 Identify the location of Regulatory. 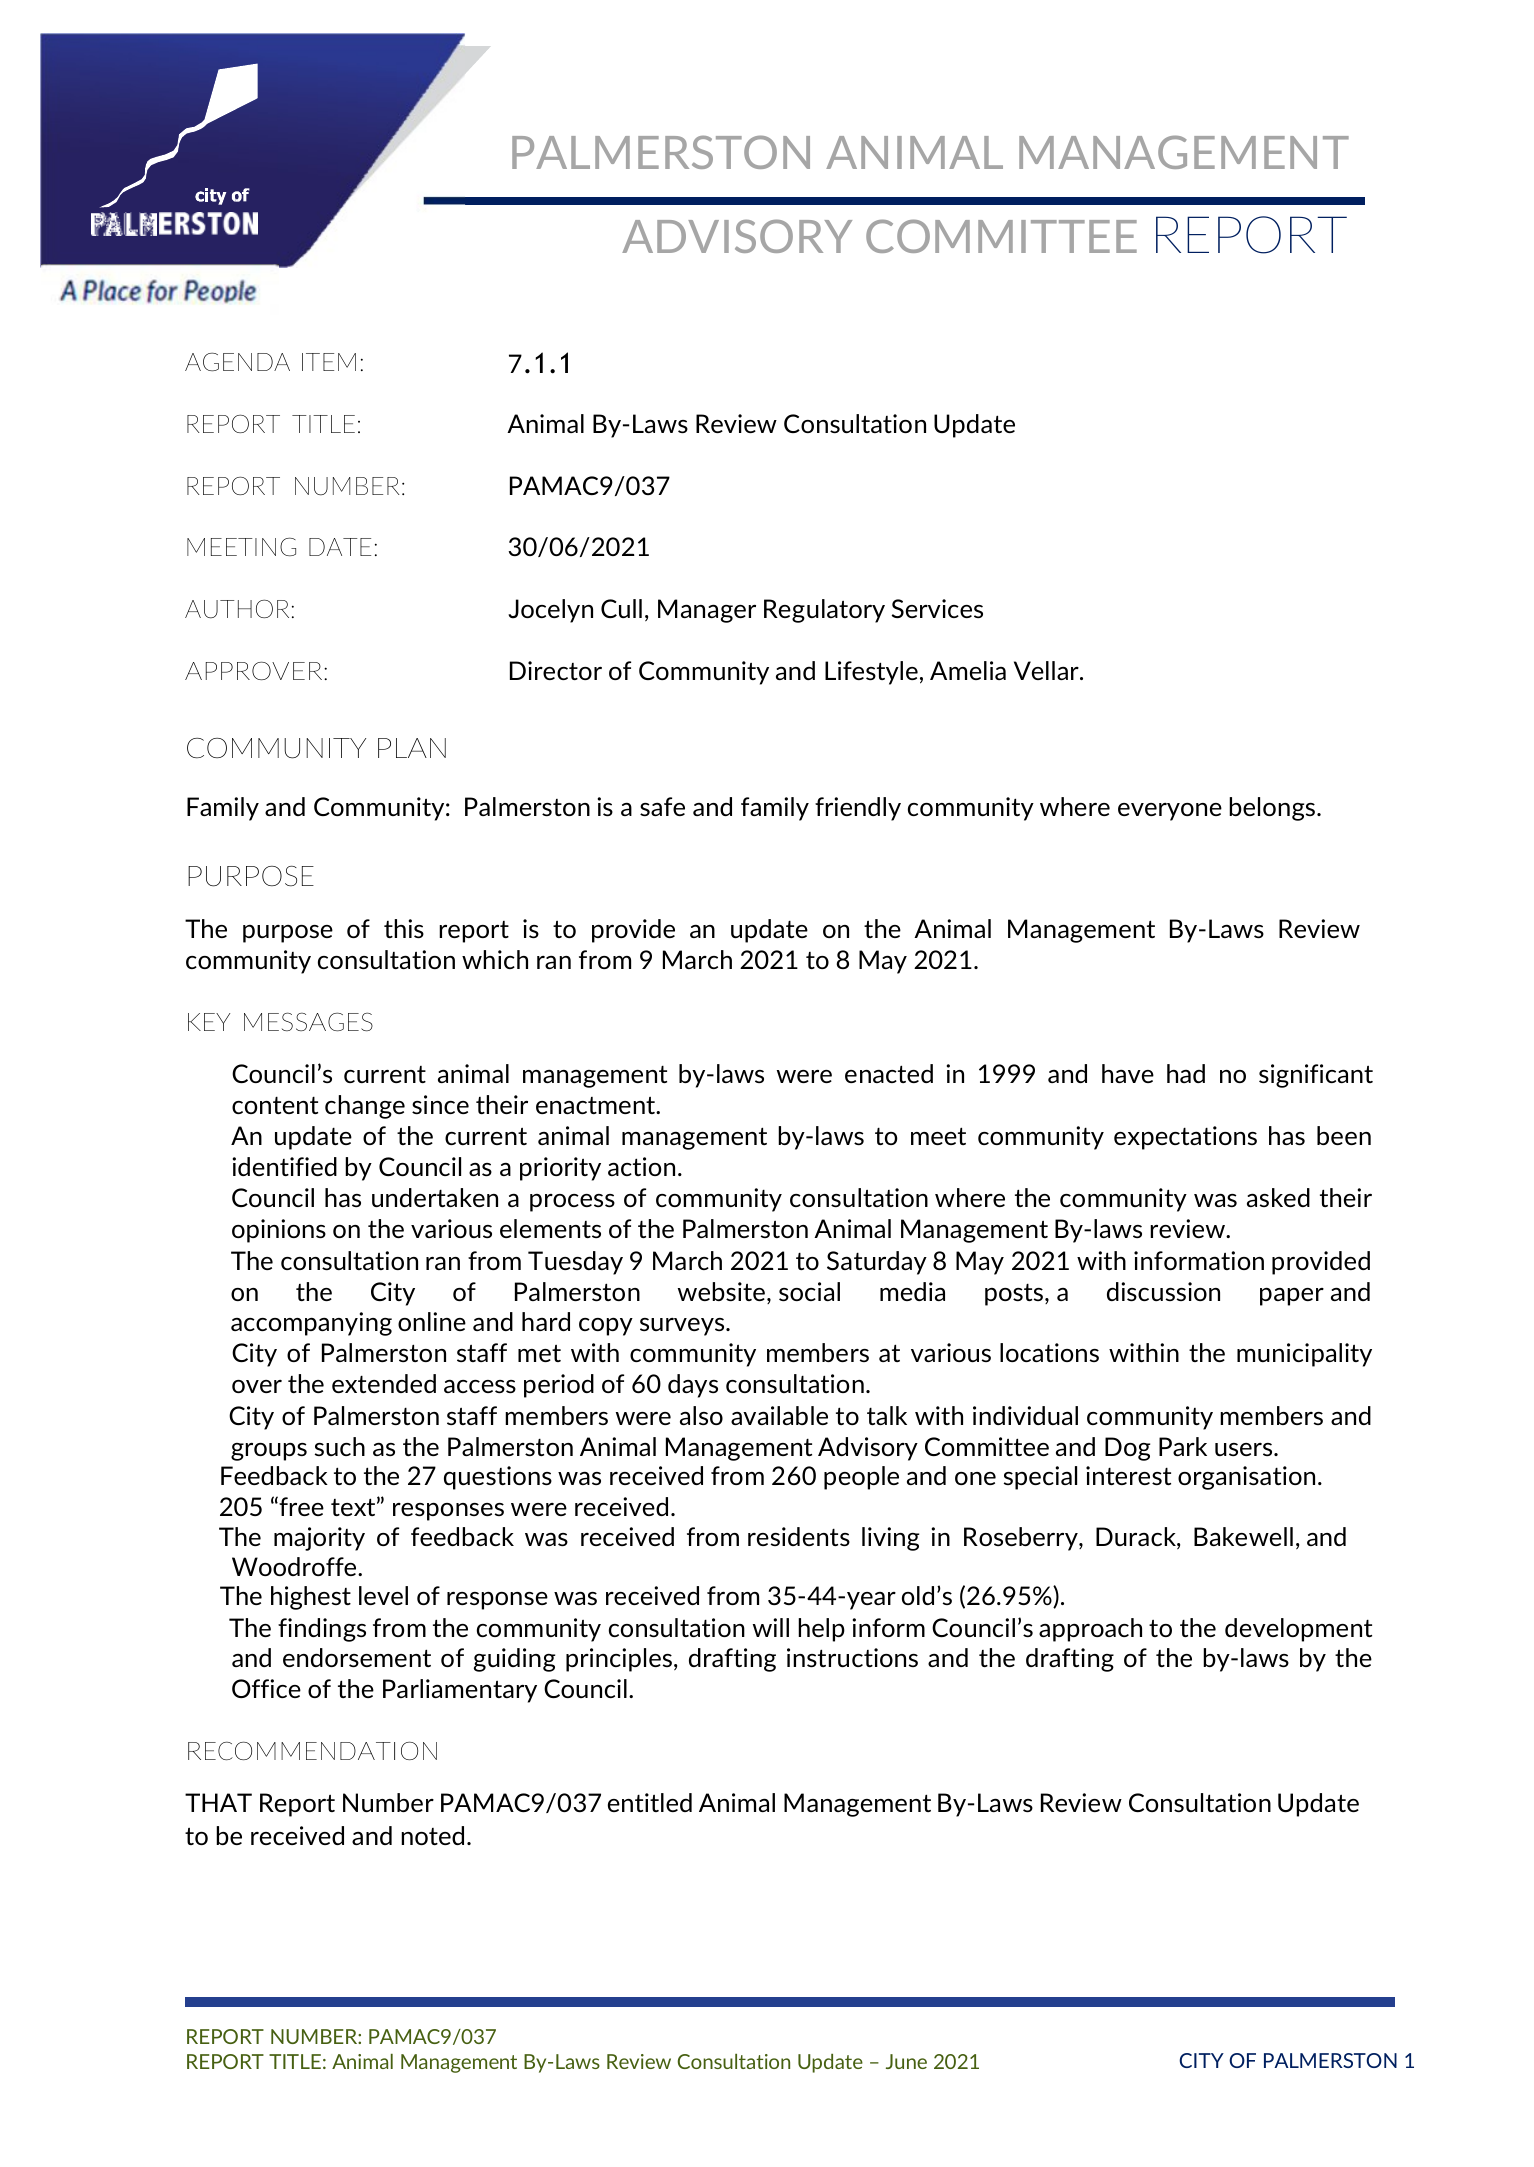
(824, 611).
